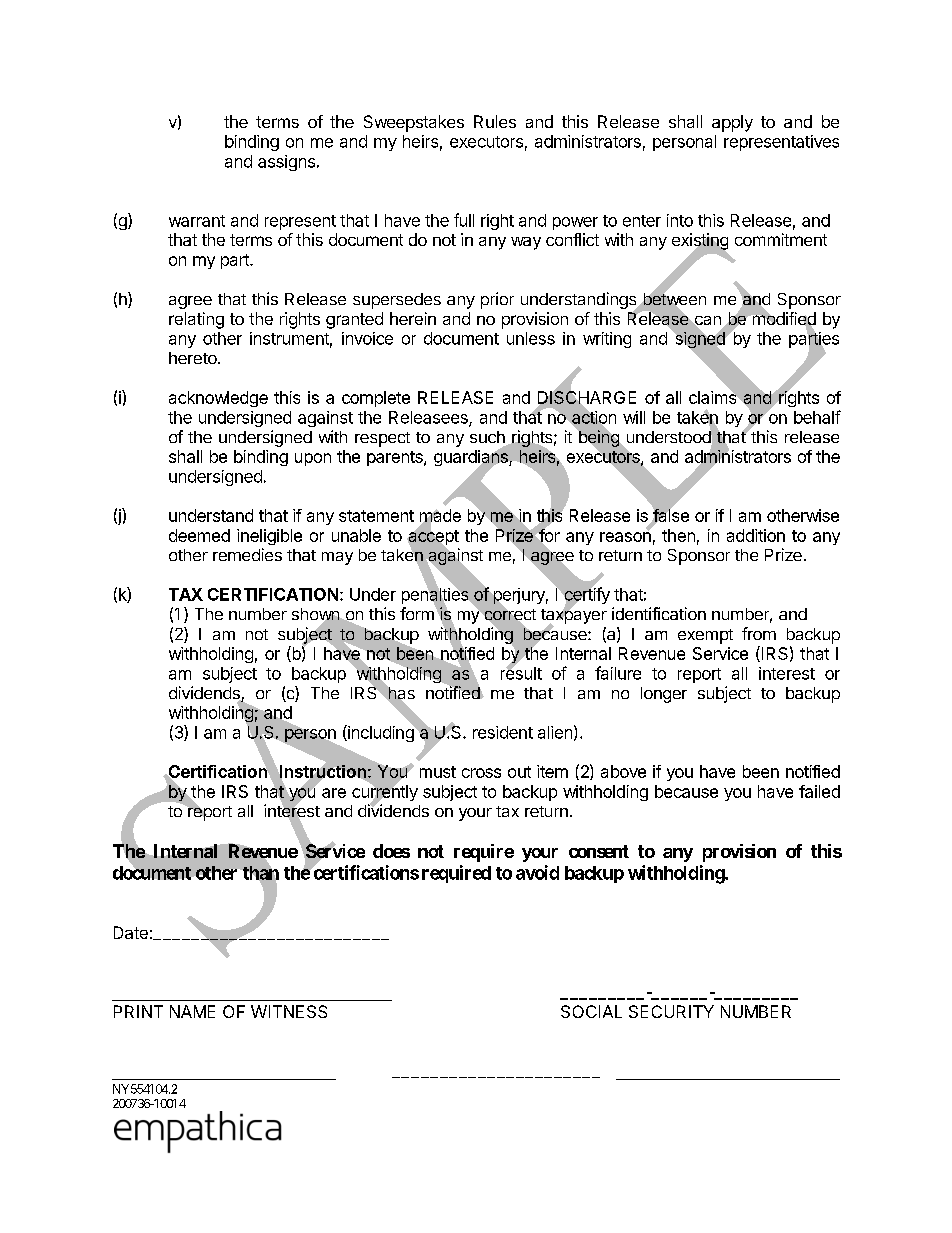  What do you see at coordinates (218, 399) in the image?
I see `acknowledge` at bounding box center [218, 399].
